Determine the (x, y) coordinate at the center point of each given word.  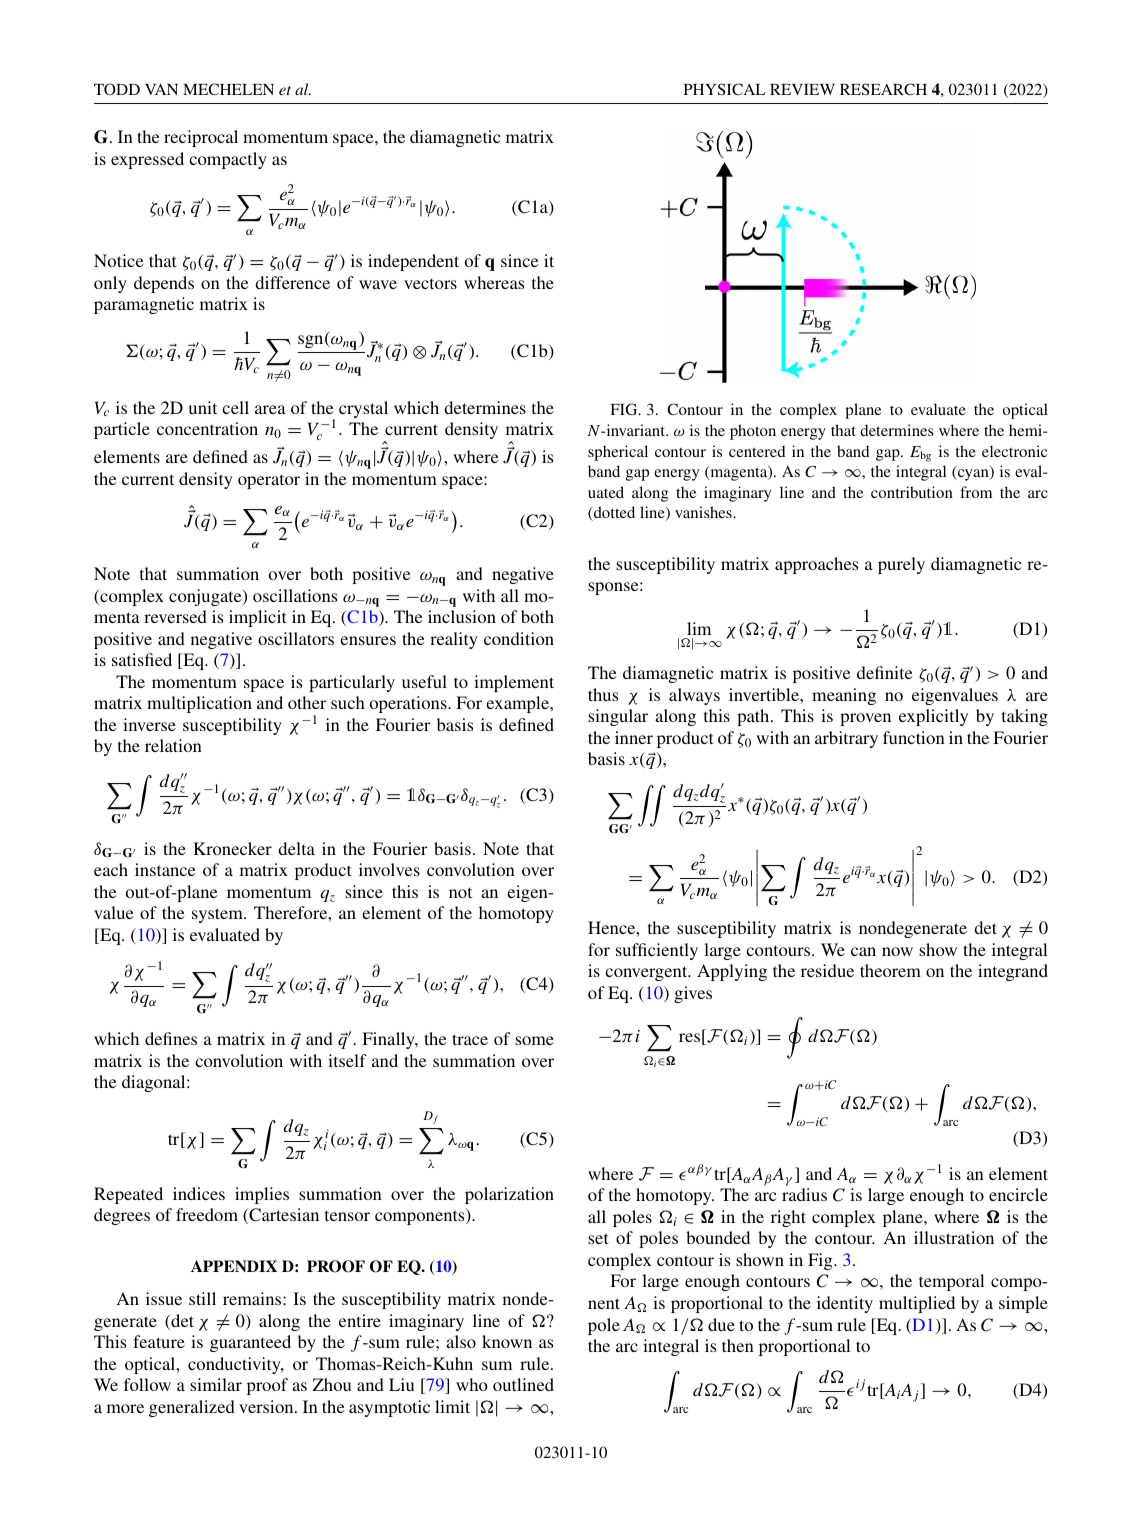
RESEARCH (883, 89)
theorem (890, 970)
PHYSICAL (724, 89)
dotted (613, 513)
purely (901, 565)
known (507, 1341)
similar (216, 1384)
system (218, 915)
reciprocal (201, 138)
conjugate (206, 597)
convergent (647, 973)
